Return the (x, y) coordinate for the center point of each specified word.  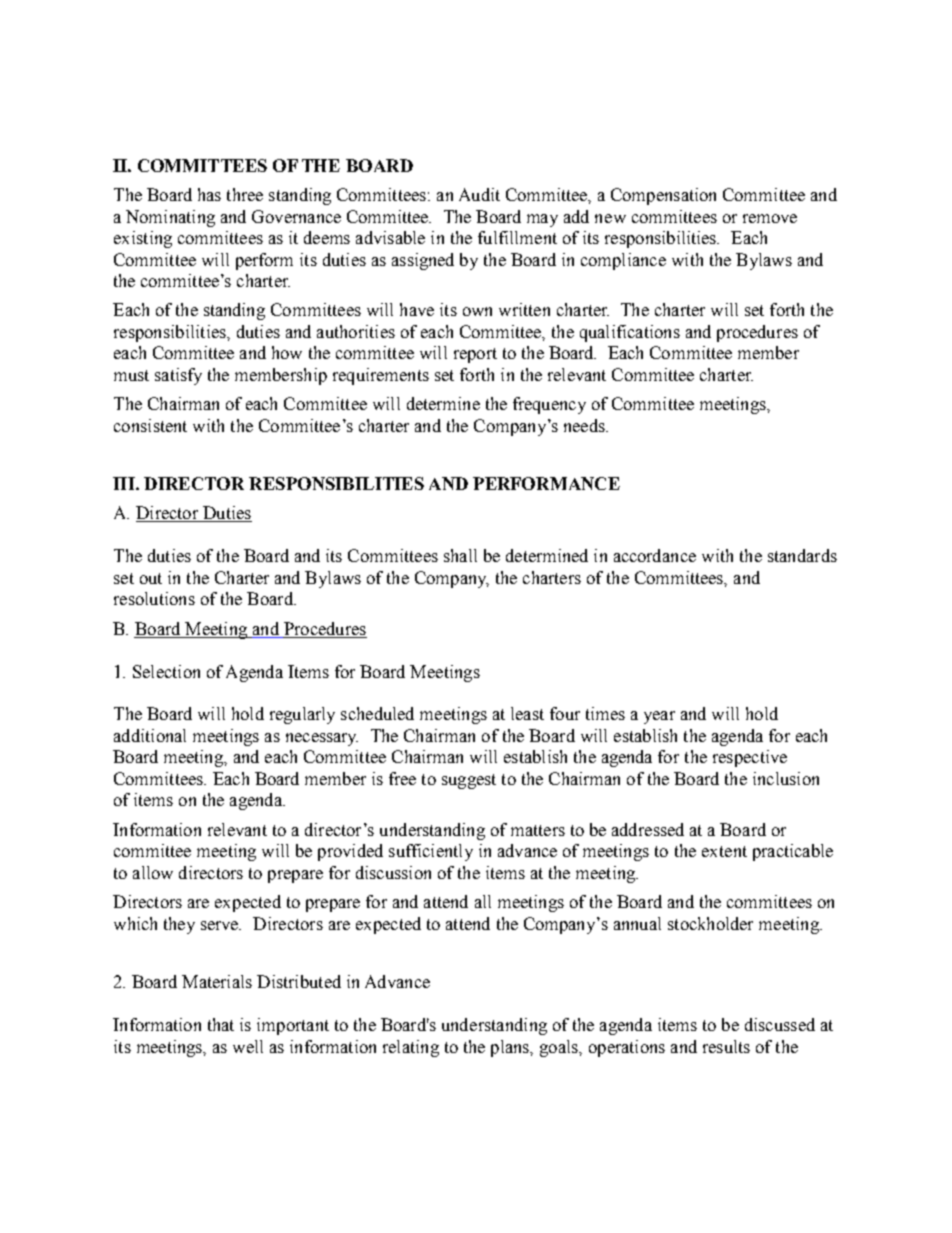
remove (770, 218)
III (125, 483)
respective (750, 758)
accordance (655, 555)
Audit (479, 194)
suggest (469, 781)
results (726, 1046)
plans (511, 1048)
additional (150, 735)
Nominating (170, 218)
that (221, 1024)
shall (460, 555)
